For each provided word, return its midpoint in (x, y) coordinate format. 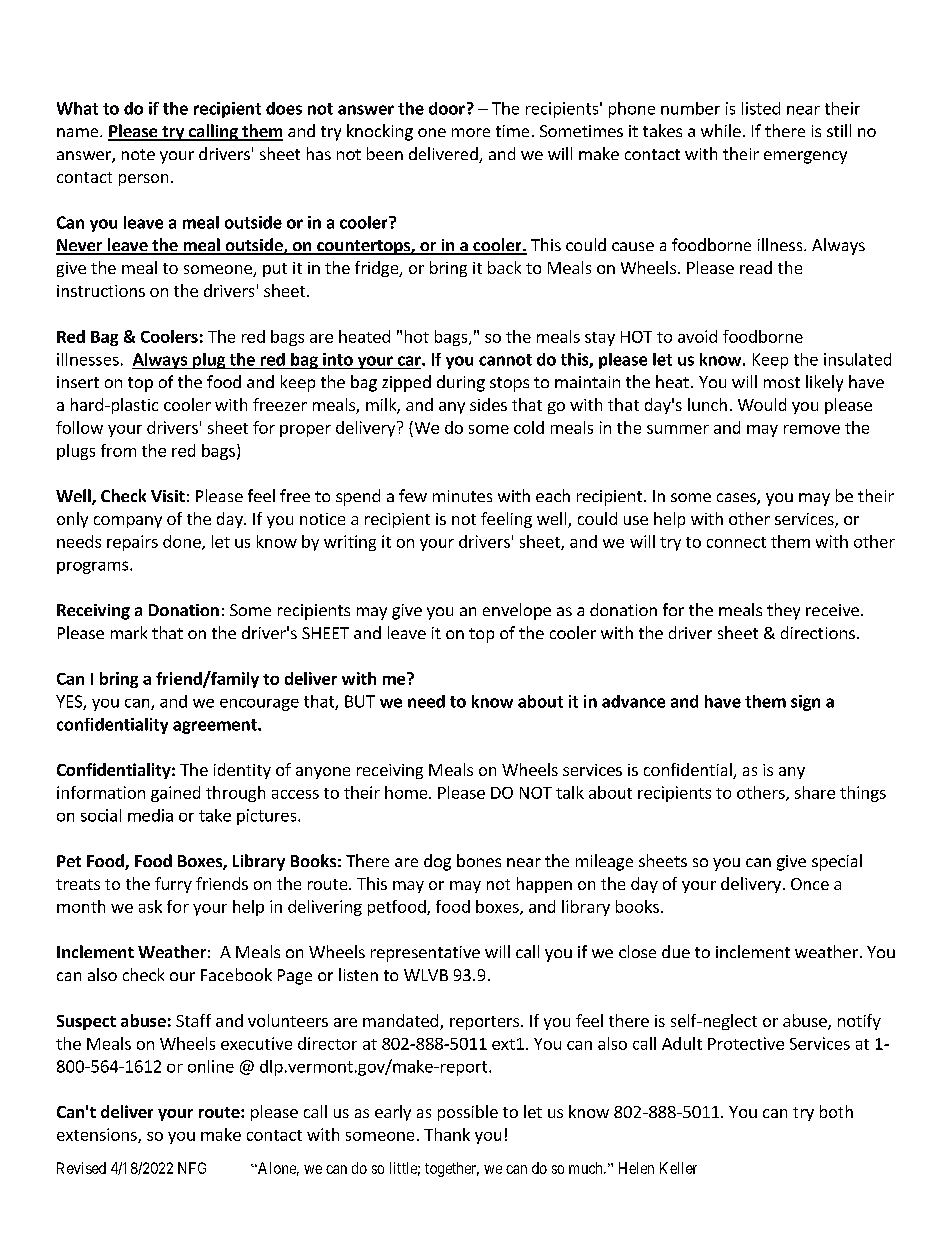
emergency (805, 157)
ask (150, 906)
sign (805, 703)
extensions (98, 1135)
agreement (216, 726)
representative (425, 954)
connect (736, 542)
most (782, 382)
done (183, 542)
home (407, 792)
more (471, 132)
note (138, 154)
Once (810, 884)
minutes (462, 496)
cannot (505, 360)
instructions (101, 291)
